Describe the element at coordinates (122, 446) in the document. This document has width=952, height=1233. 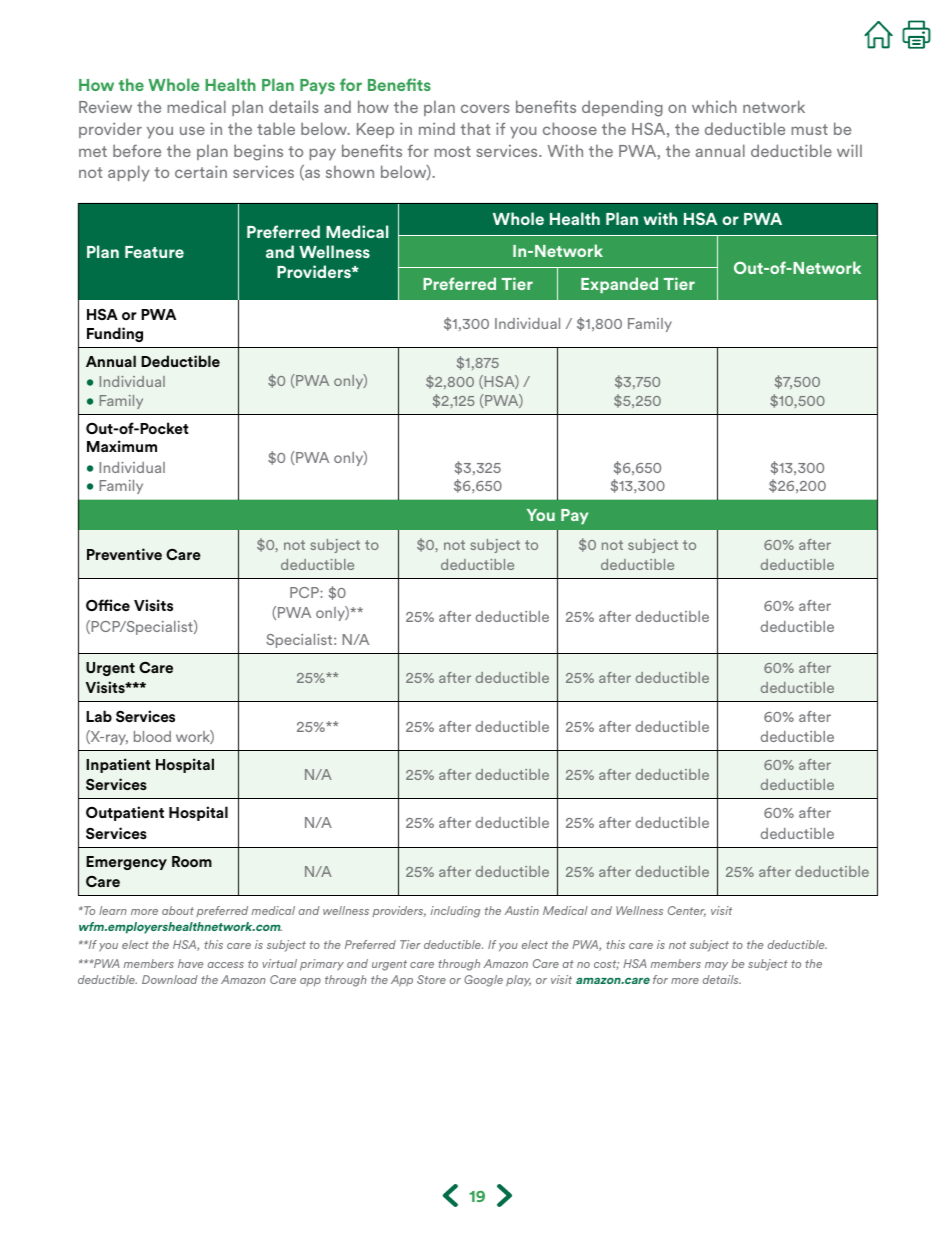
I see `Maximum` at that location.
